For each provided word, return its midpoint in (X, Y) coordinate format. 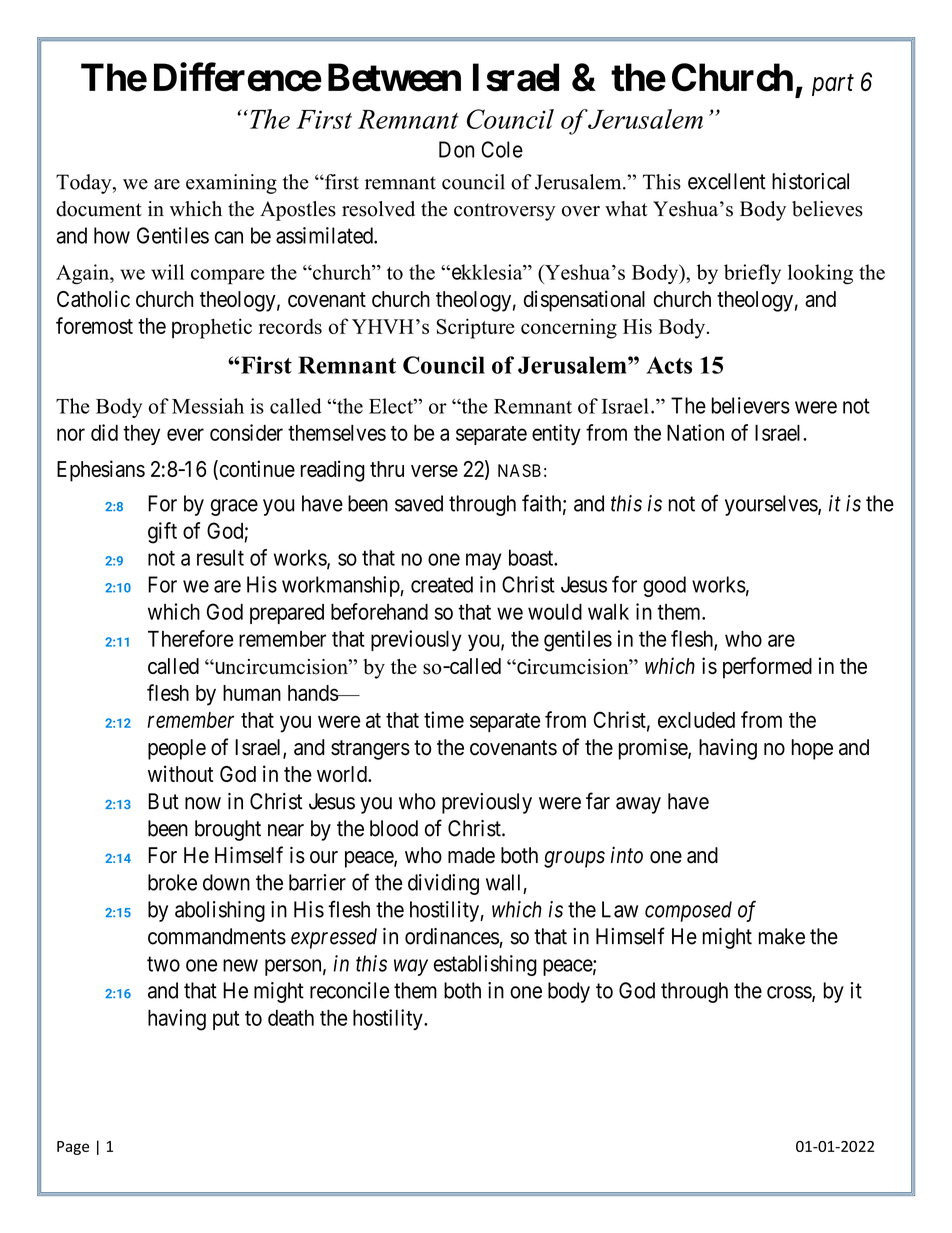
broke (172, 882)
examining (231, 184)
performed (767, 668)
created (442, 584)
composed (688, 911)
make (782, 936)
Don (456, 149)
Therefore (190, 638)
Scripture (476, 328)
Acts (669, 365)
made (471, 855)
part (833, 85)
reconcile (349, 990)
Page (73, 1148)
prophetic (212, 328)
